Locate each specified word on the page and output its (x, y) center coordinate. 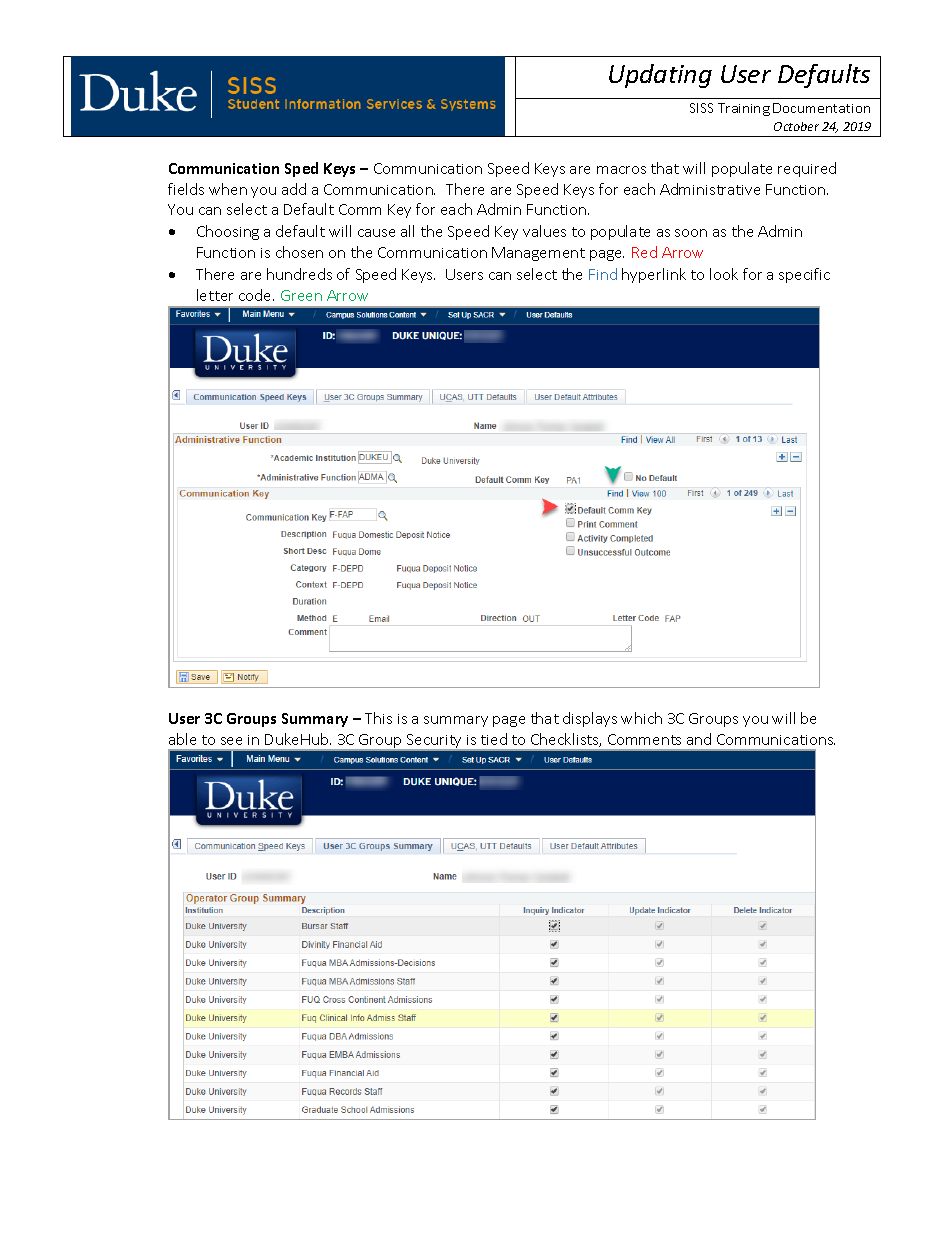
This (378, 718)
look (724, 274)
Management (538, 254)
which (641, 718)
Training (744, 109)
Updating (660, 76)
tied (494, 739)
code (256, 295)
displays (590, 719)
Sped (301, 169)
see (231, 741)
